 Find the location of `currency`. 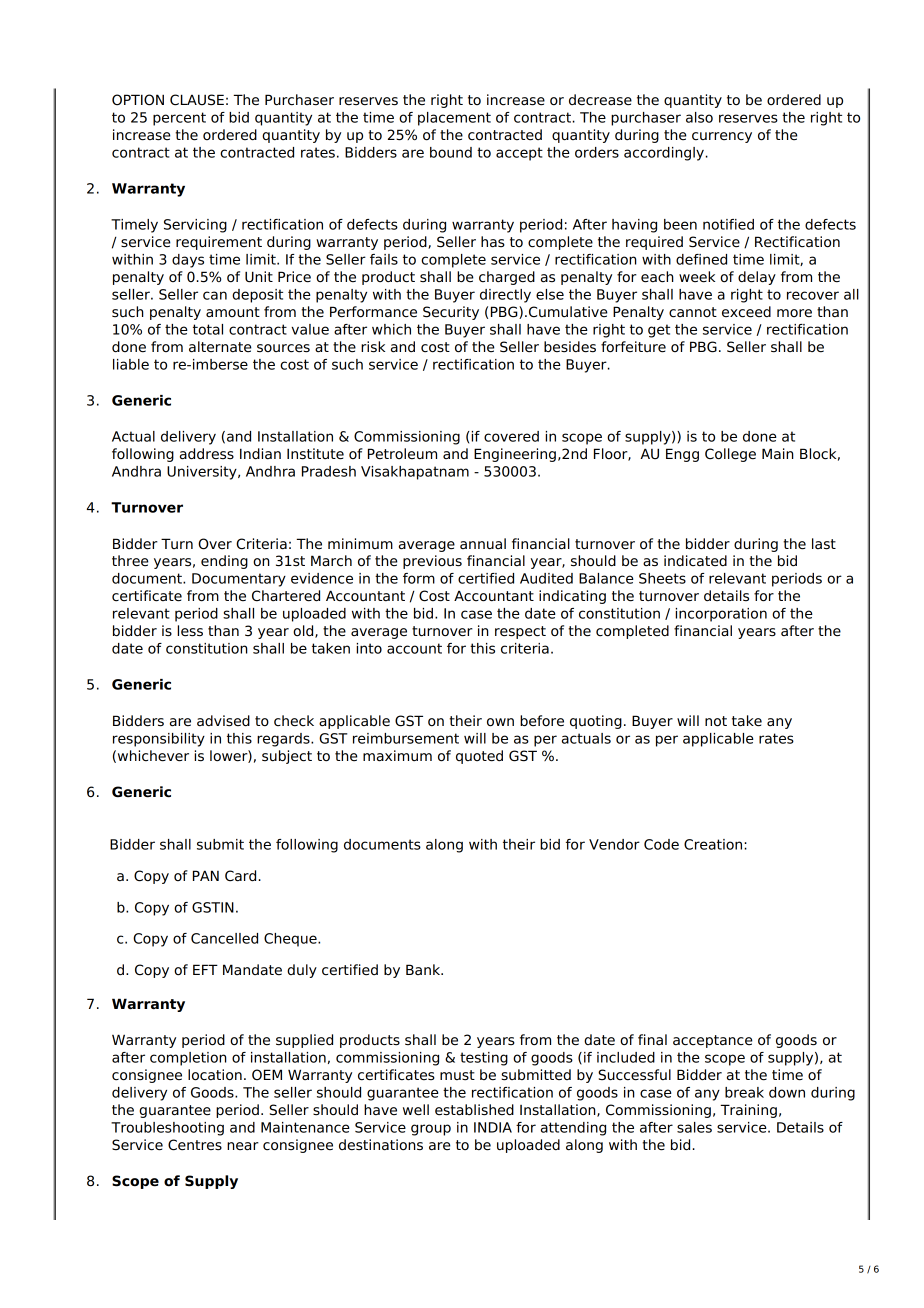

currency is located at coordinates (722, 137).
